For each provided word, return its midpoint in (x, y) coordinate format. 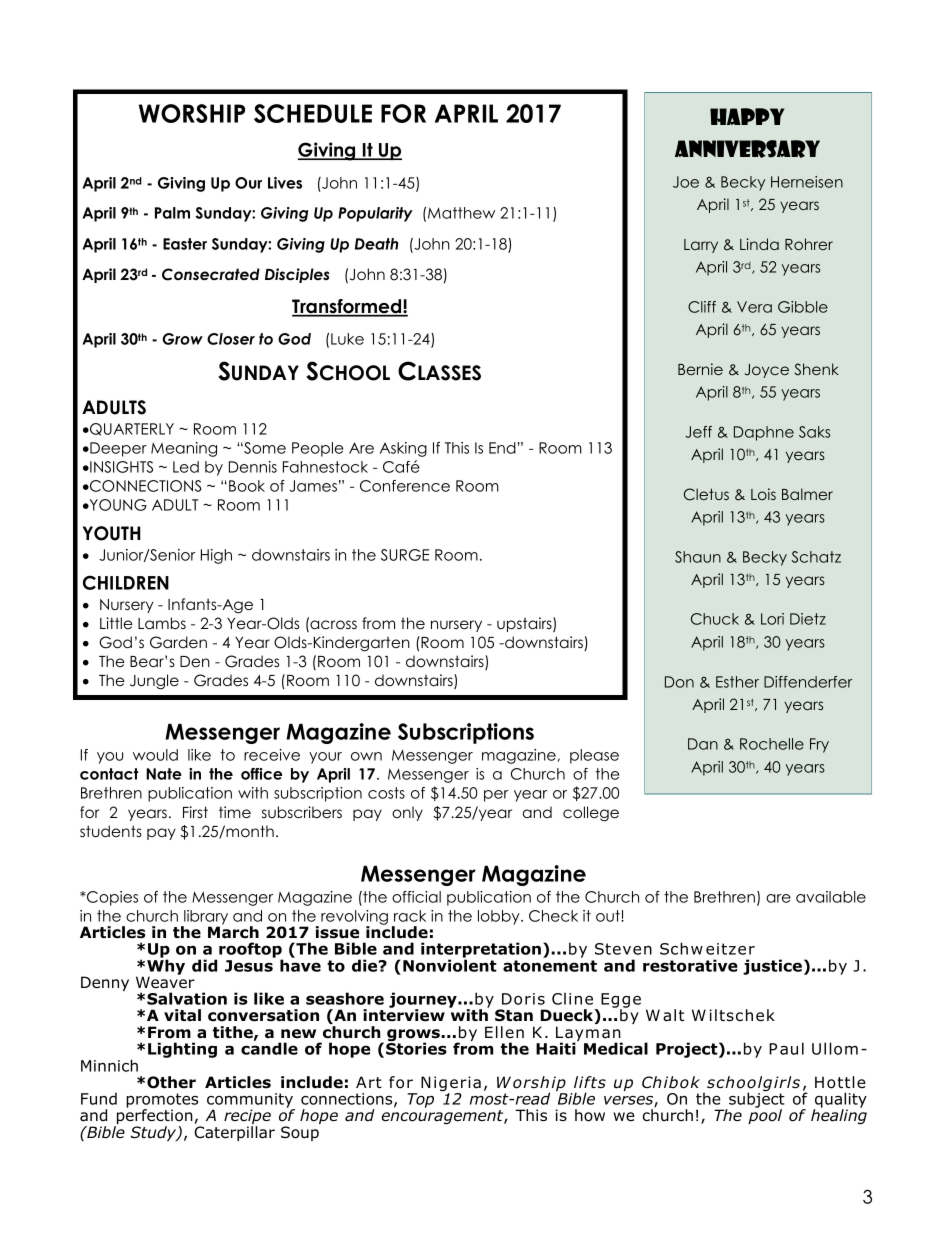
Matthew (461, 213)
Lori (772, 619)
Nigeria (451, 1085)
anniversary (747, 149)
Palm (172, 213)
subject (756, 1100)
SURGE (405, 555)
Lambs (162, 623)
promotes (162, 1101)
